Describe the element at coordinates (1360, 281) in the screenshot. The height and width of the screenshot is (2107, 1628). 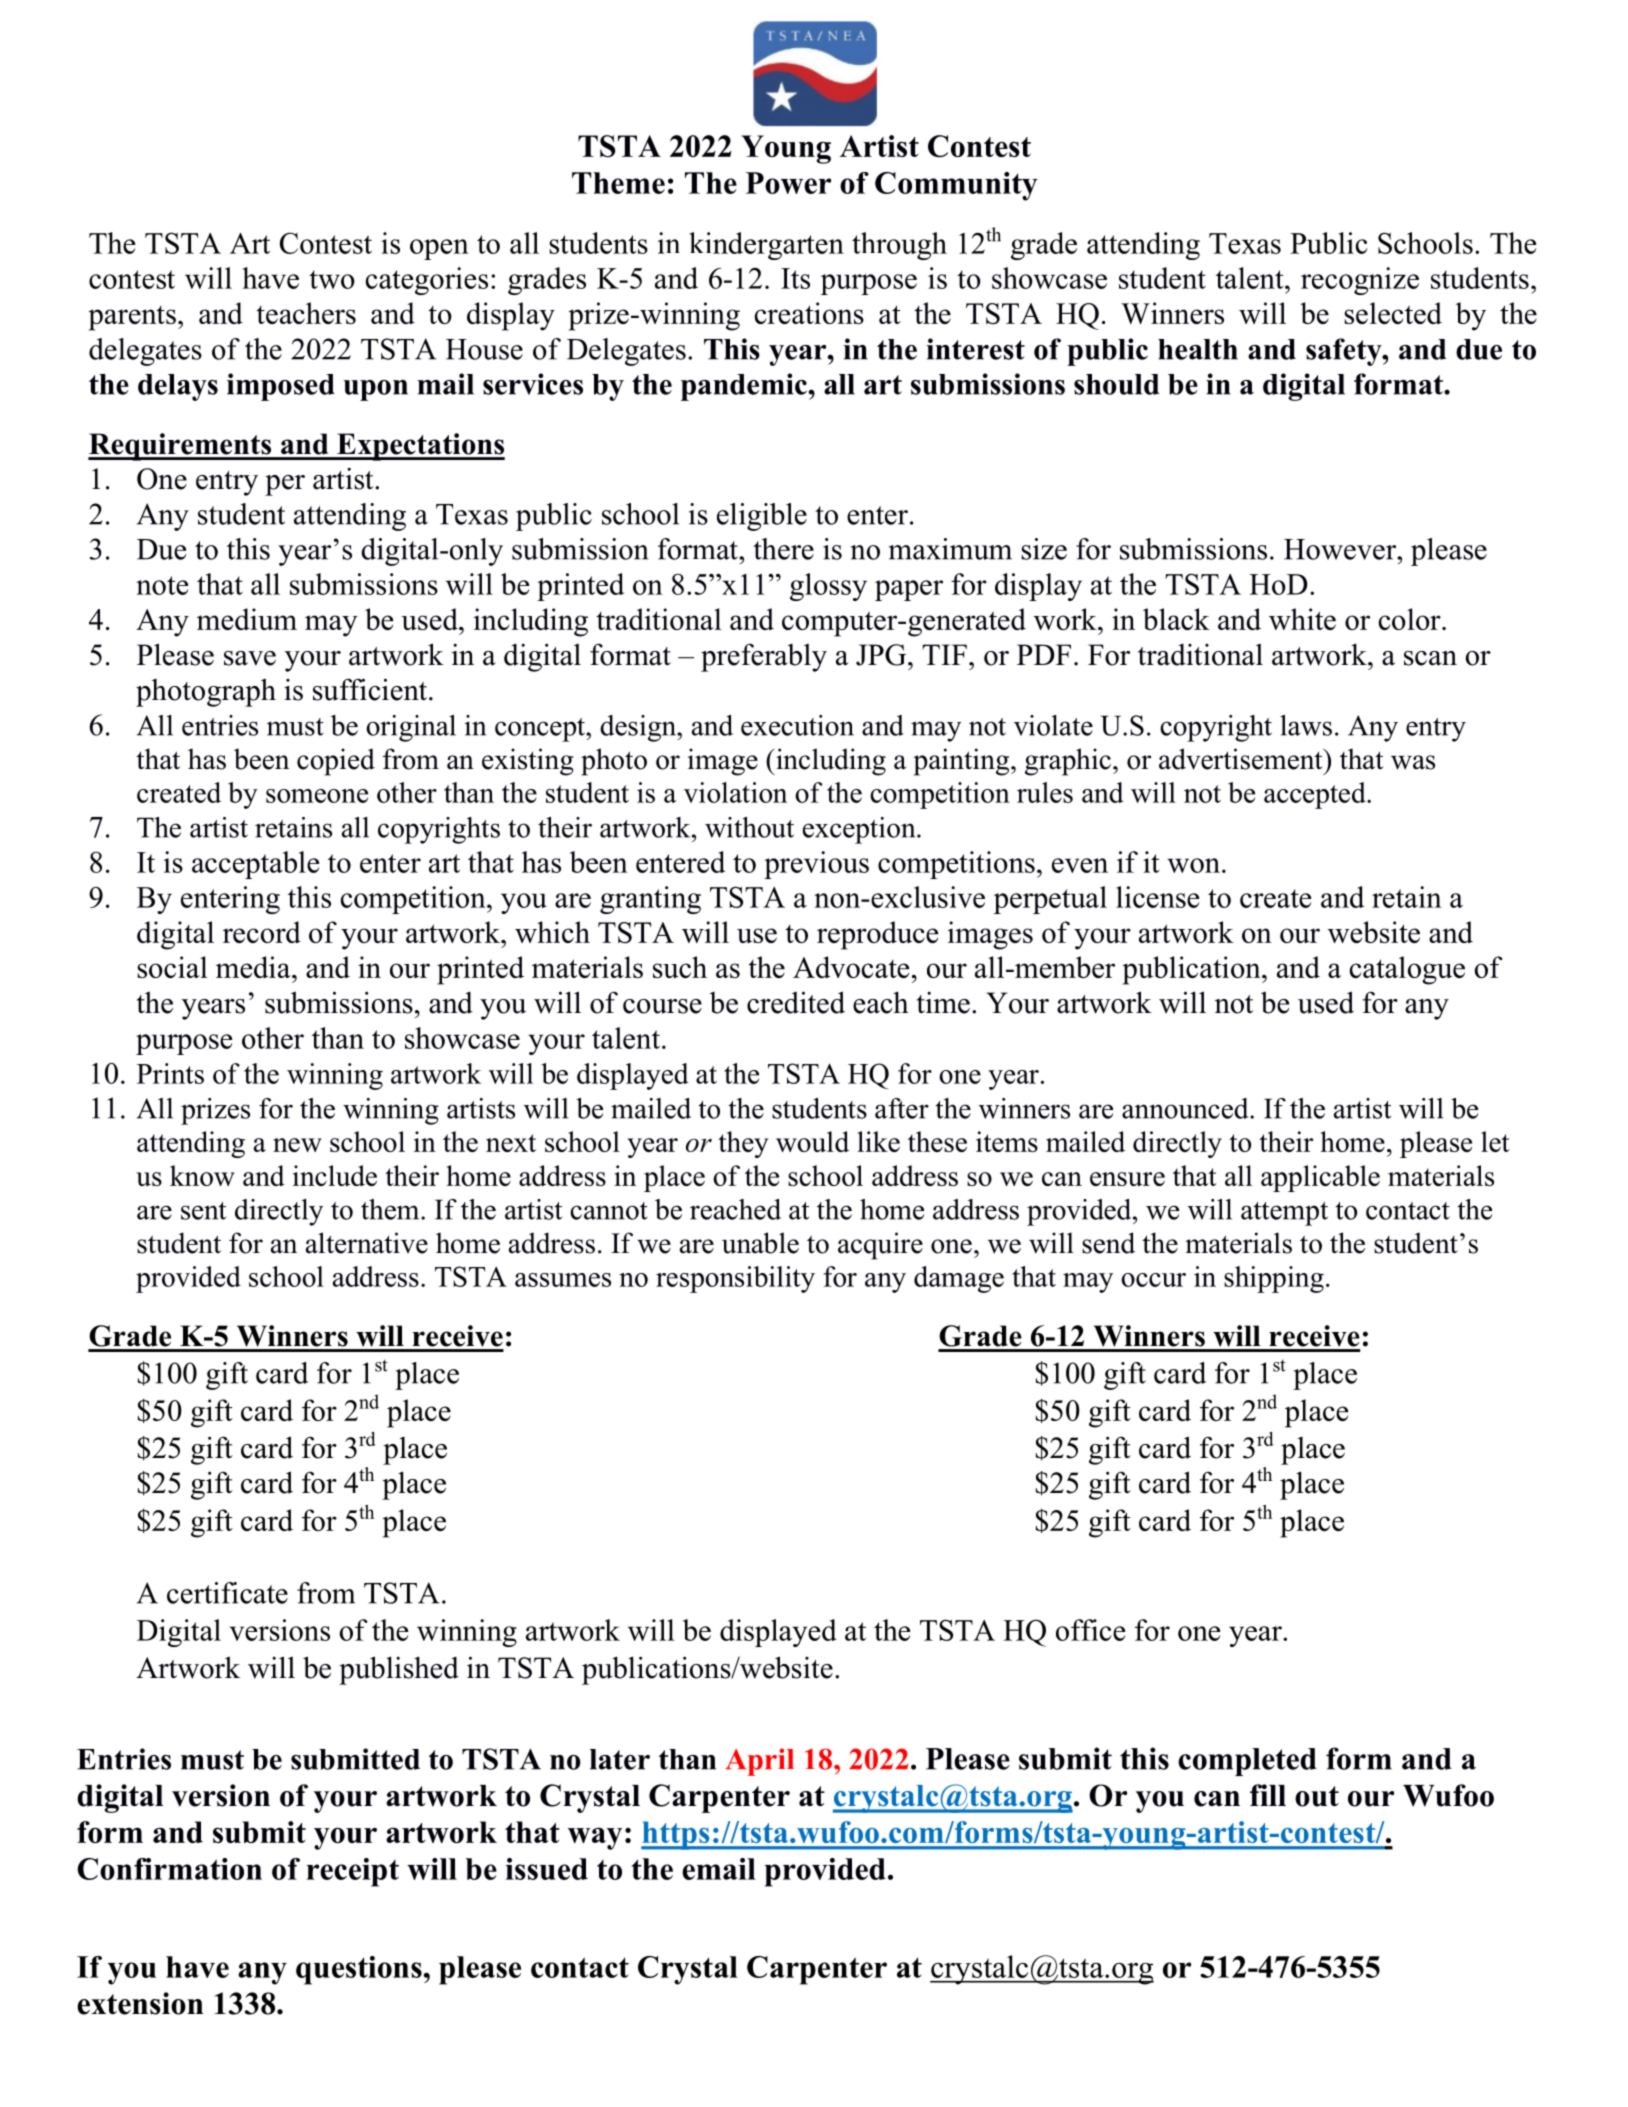
I see `recognize` at that location.
